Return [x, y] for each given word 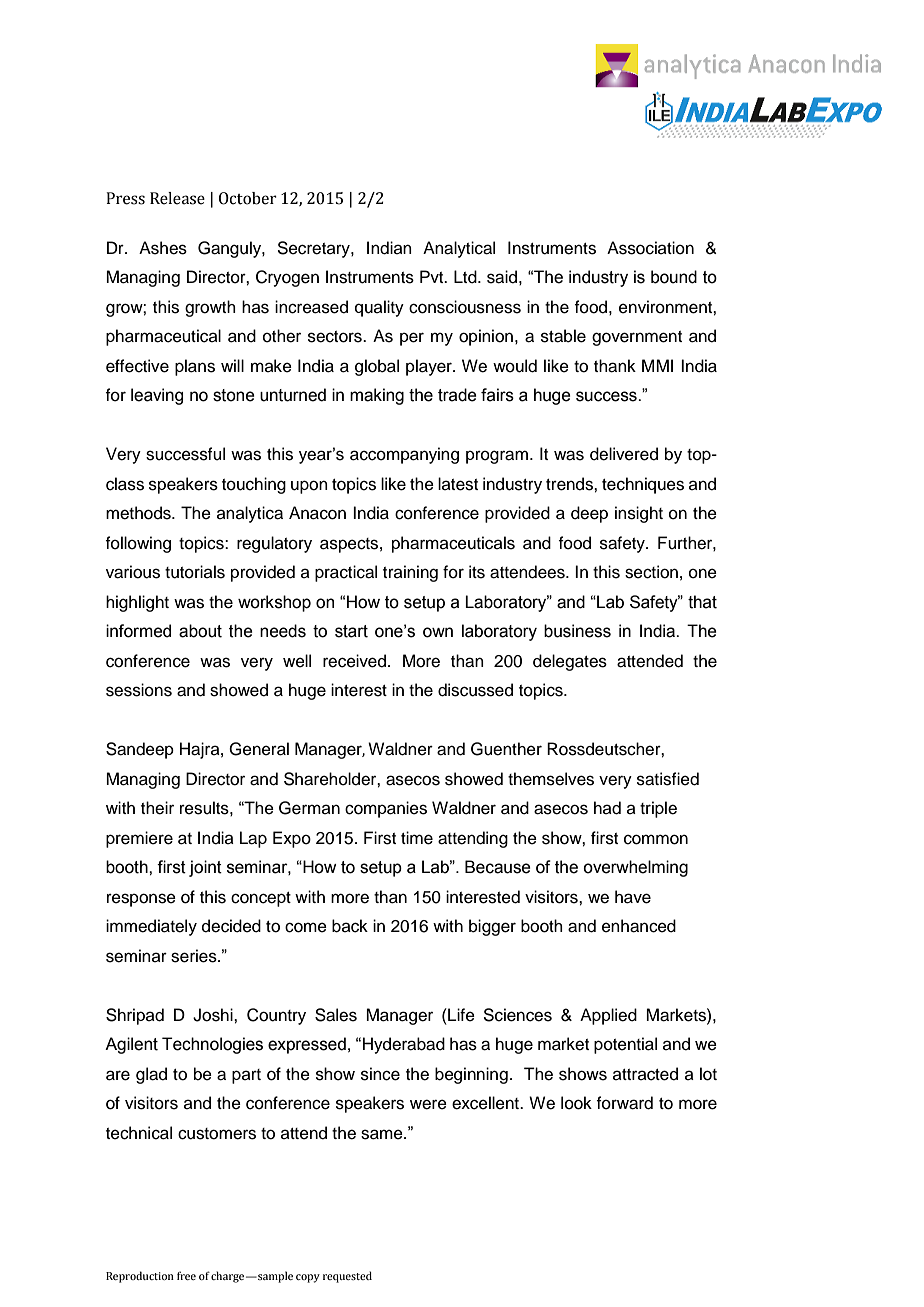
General [259, 749]
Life [460, 1015]
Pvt [433, 276]
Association [650, 248]
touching [254, 485]
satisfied [668, 779]
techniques [643, 485]
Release [177, 198]
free [186, 1275]
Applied [608, 1016]
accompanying [404, 455]
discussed [475, 690]
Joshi [214, 1015]
